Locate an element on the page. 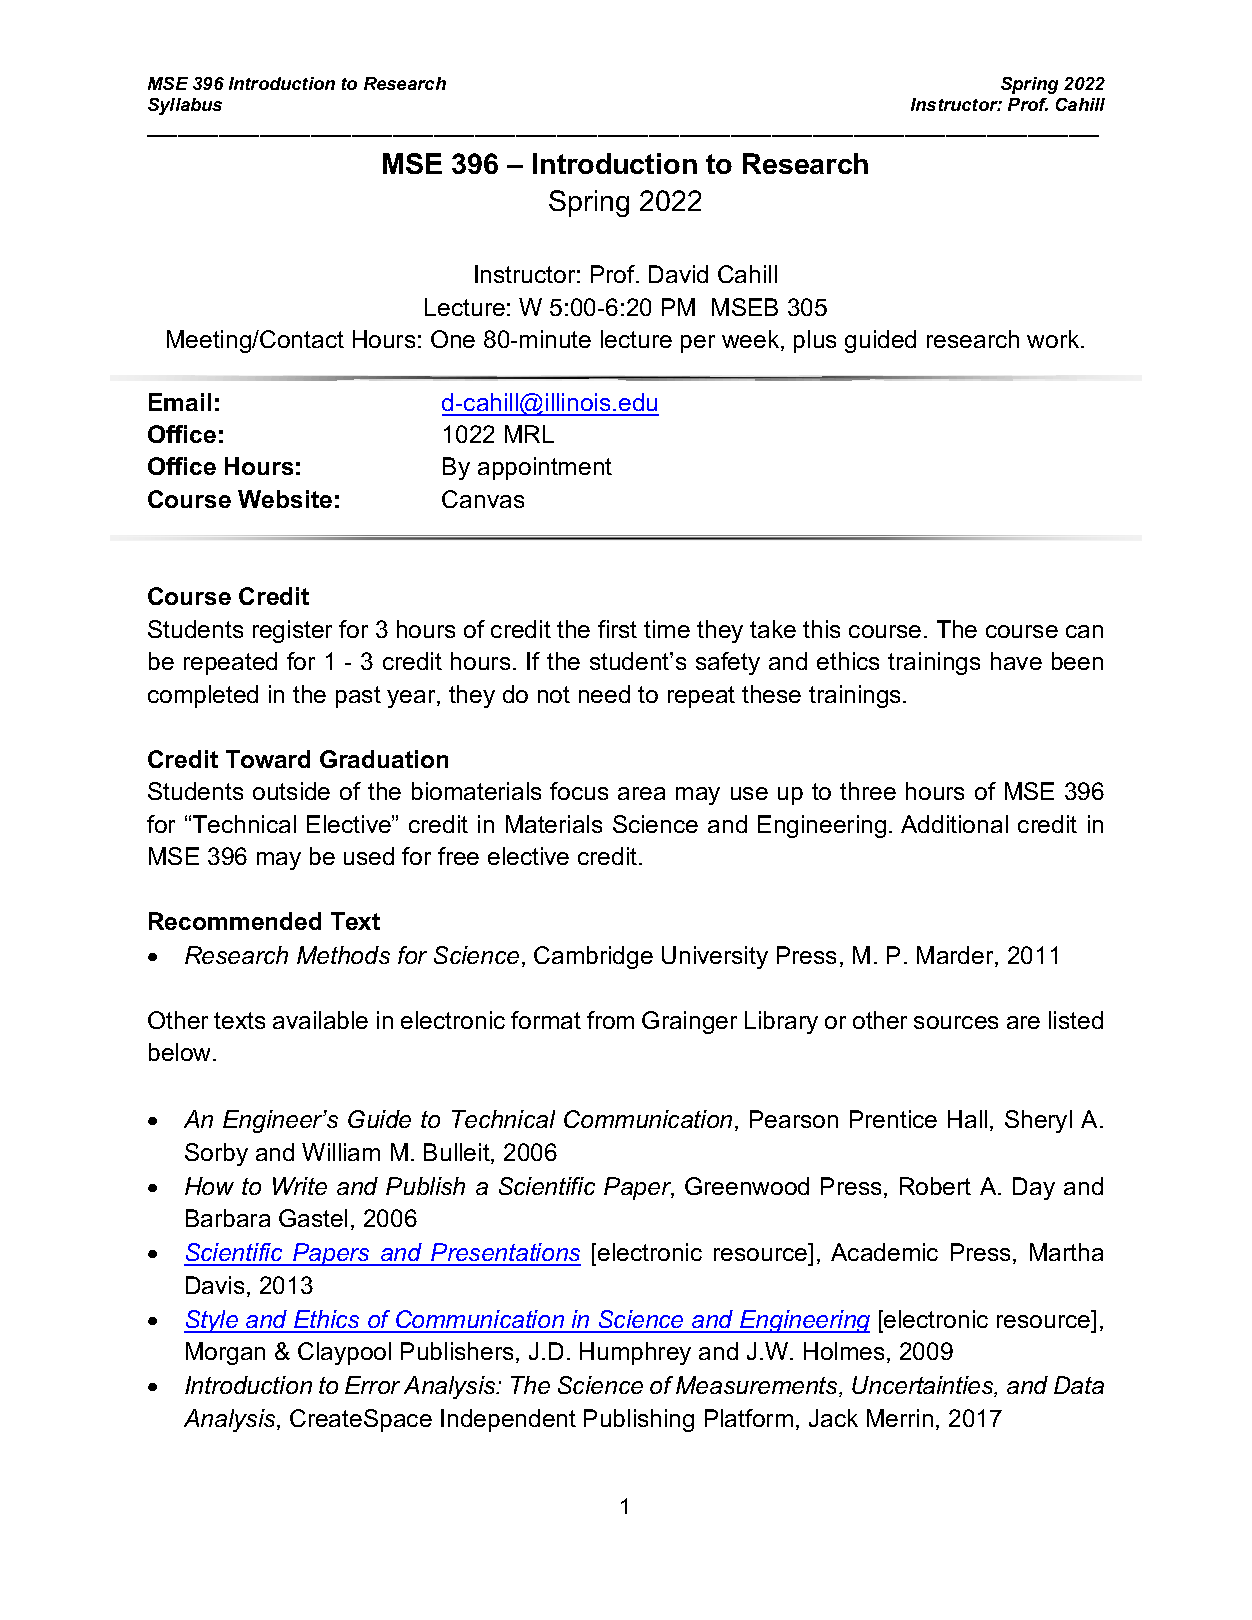 The width and height of the image is (1252, 1620). Toward is located at coordinates (268, 759).
